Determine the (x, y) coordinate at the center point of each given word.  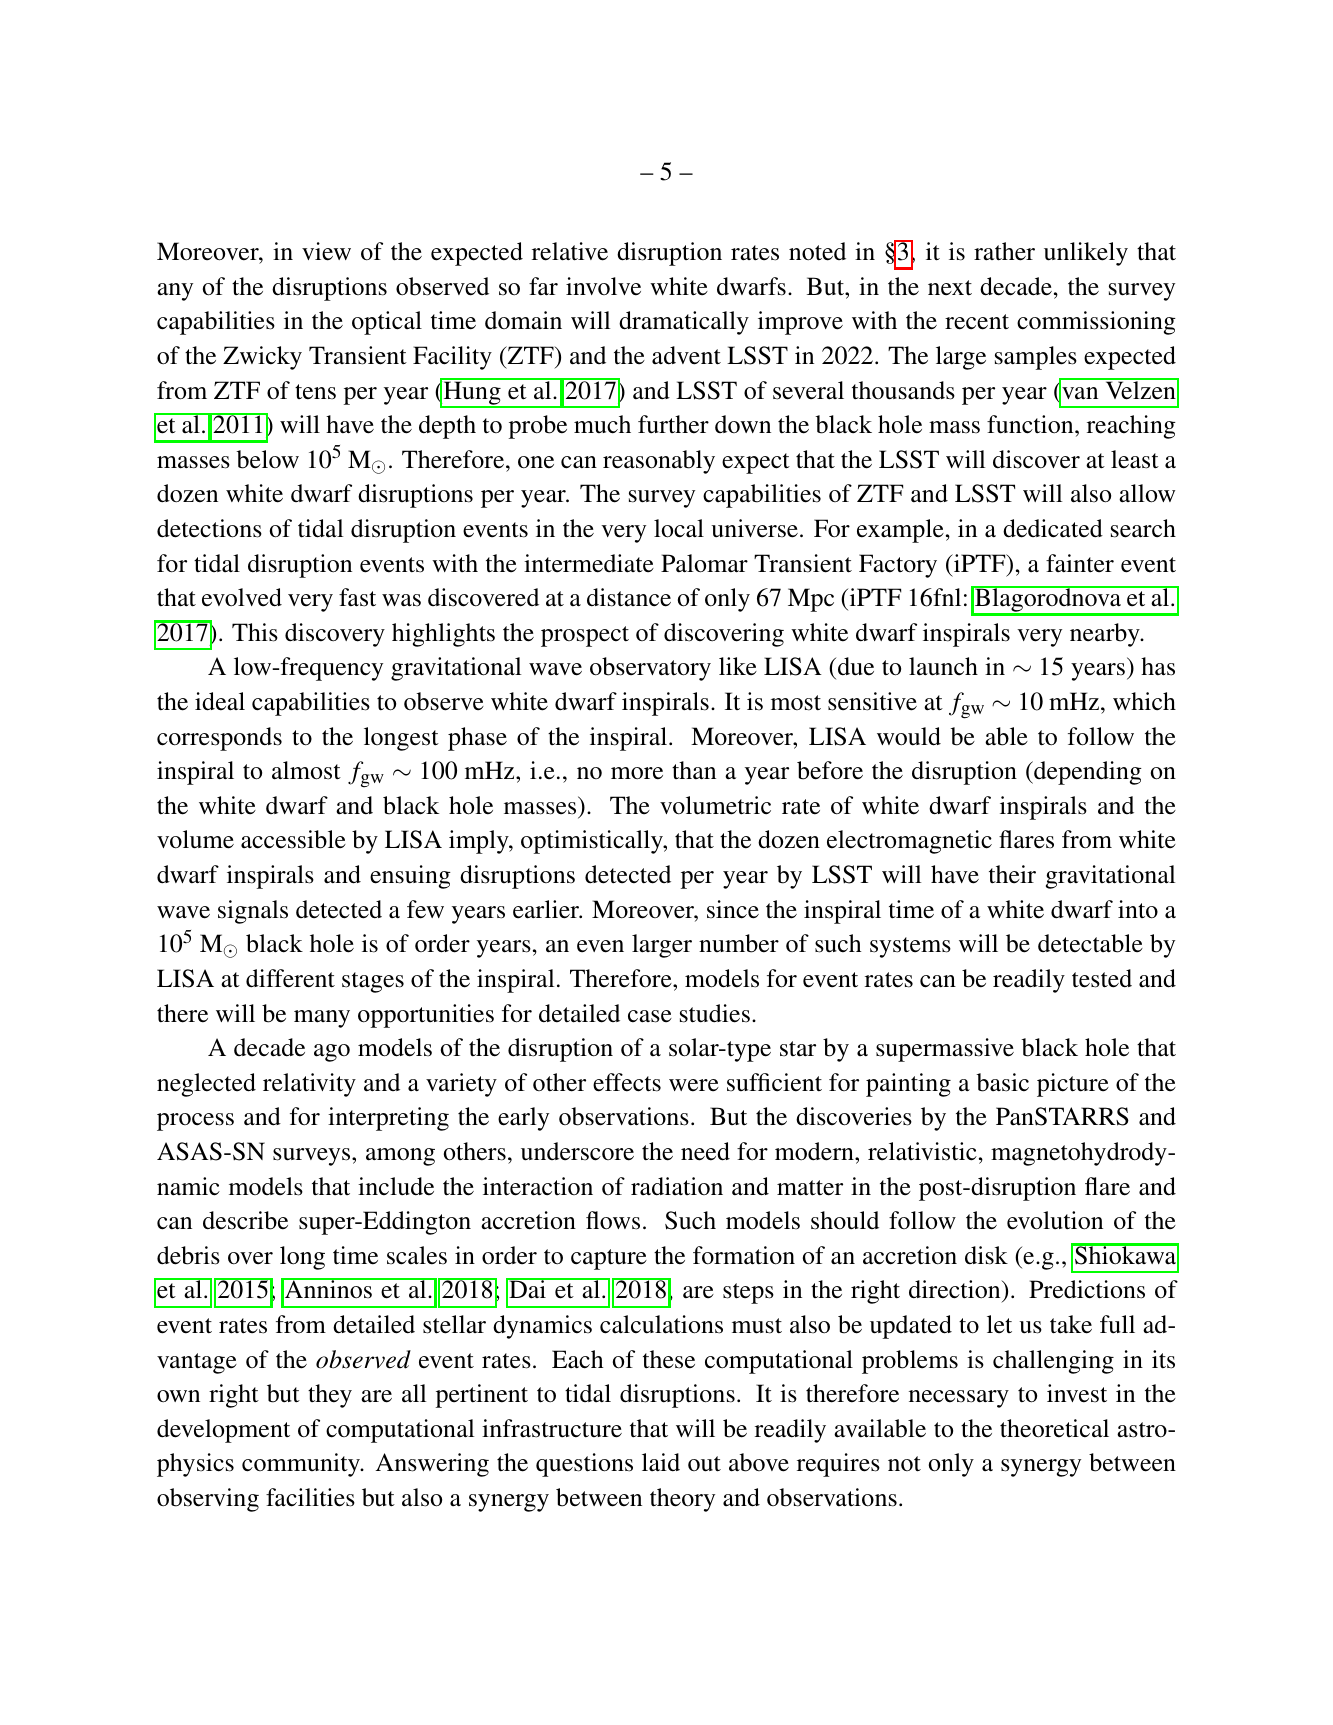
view (326, 251)
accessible (293, 839)
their (1012, 874)
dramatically (684, 323)
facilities (310, 1497)
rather (1004, 251)
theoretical (1054, 1428)
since (733, 909)
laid (661, 1462)
